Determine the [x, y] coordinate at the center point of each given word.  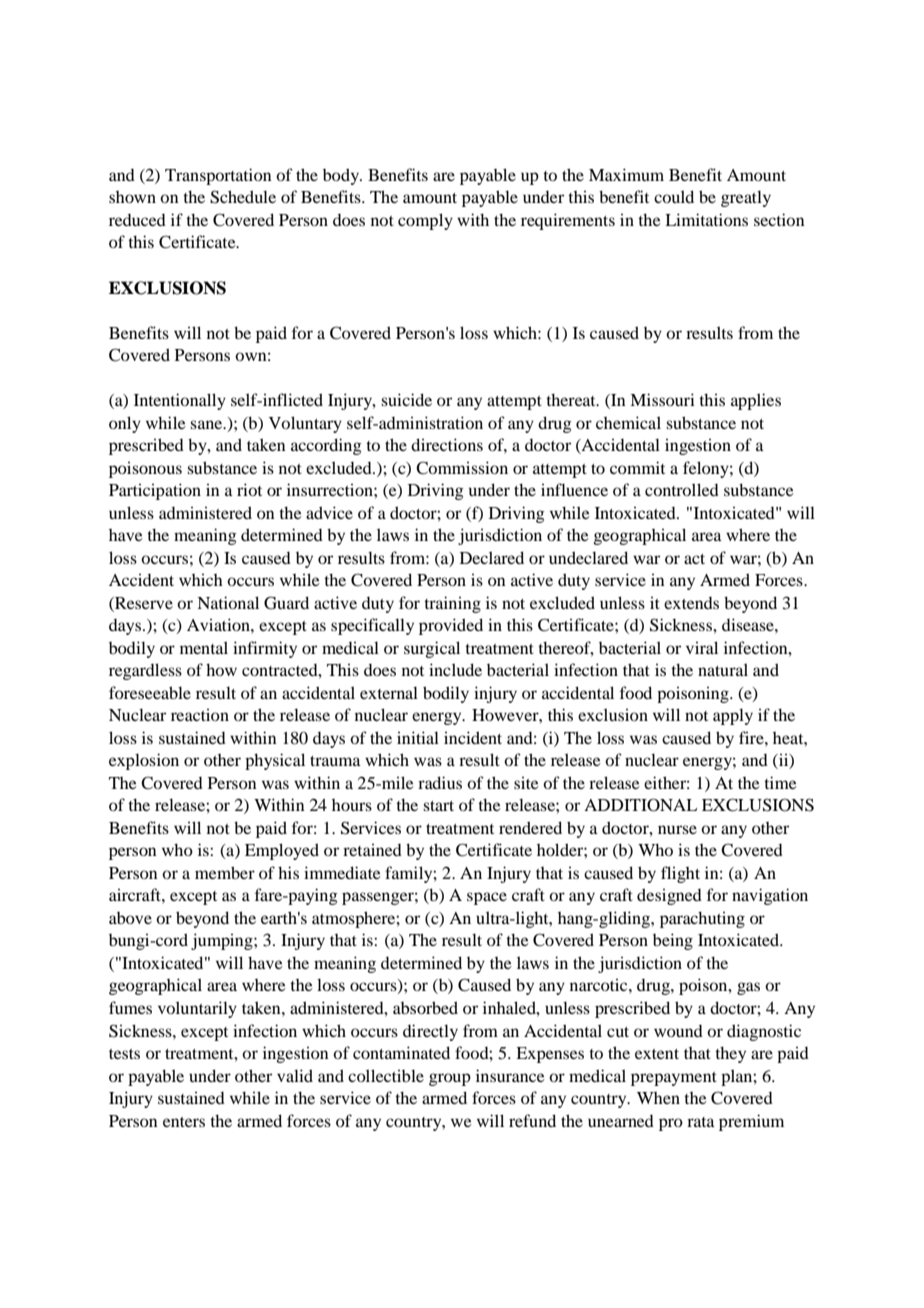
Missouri [662, 399]
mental [204, 647]
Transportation [218, 176]
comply [425, 221]
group [450, 1079]
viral [702, 647]
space [487, 898]
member [225, 872]
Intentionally [180, 401]
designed [669, 896]
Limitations [706, 219]
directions [447, 444]
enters [184, 1122]
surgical [432, 649]
